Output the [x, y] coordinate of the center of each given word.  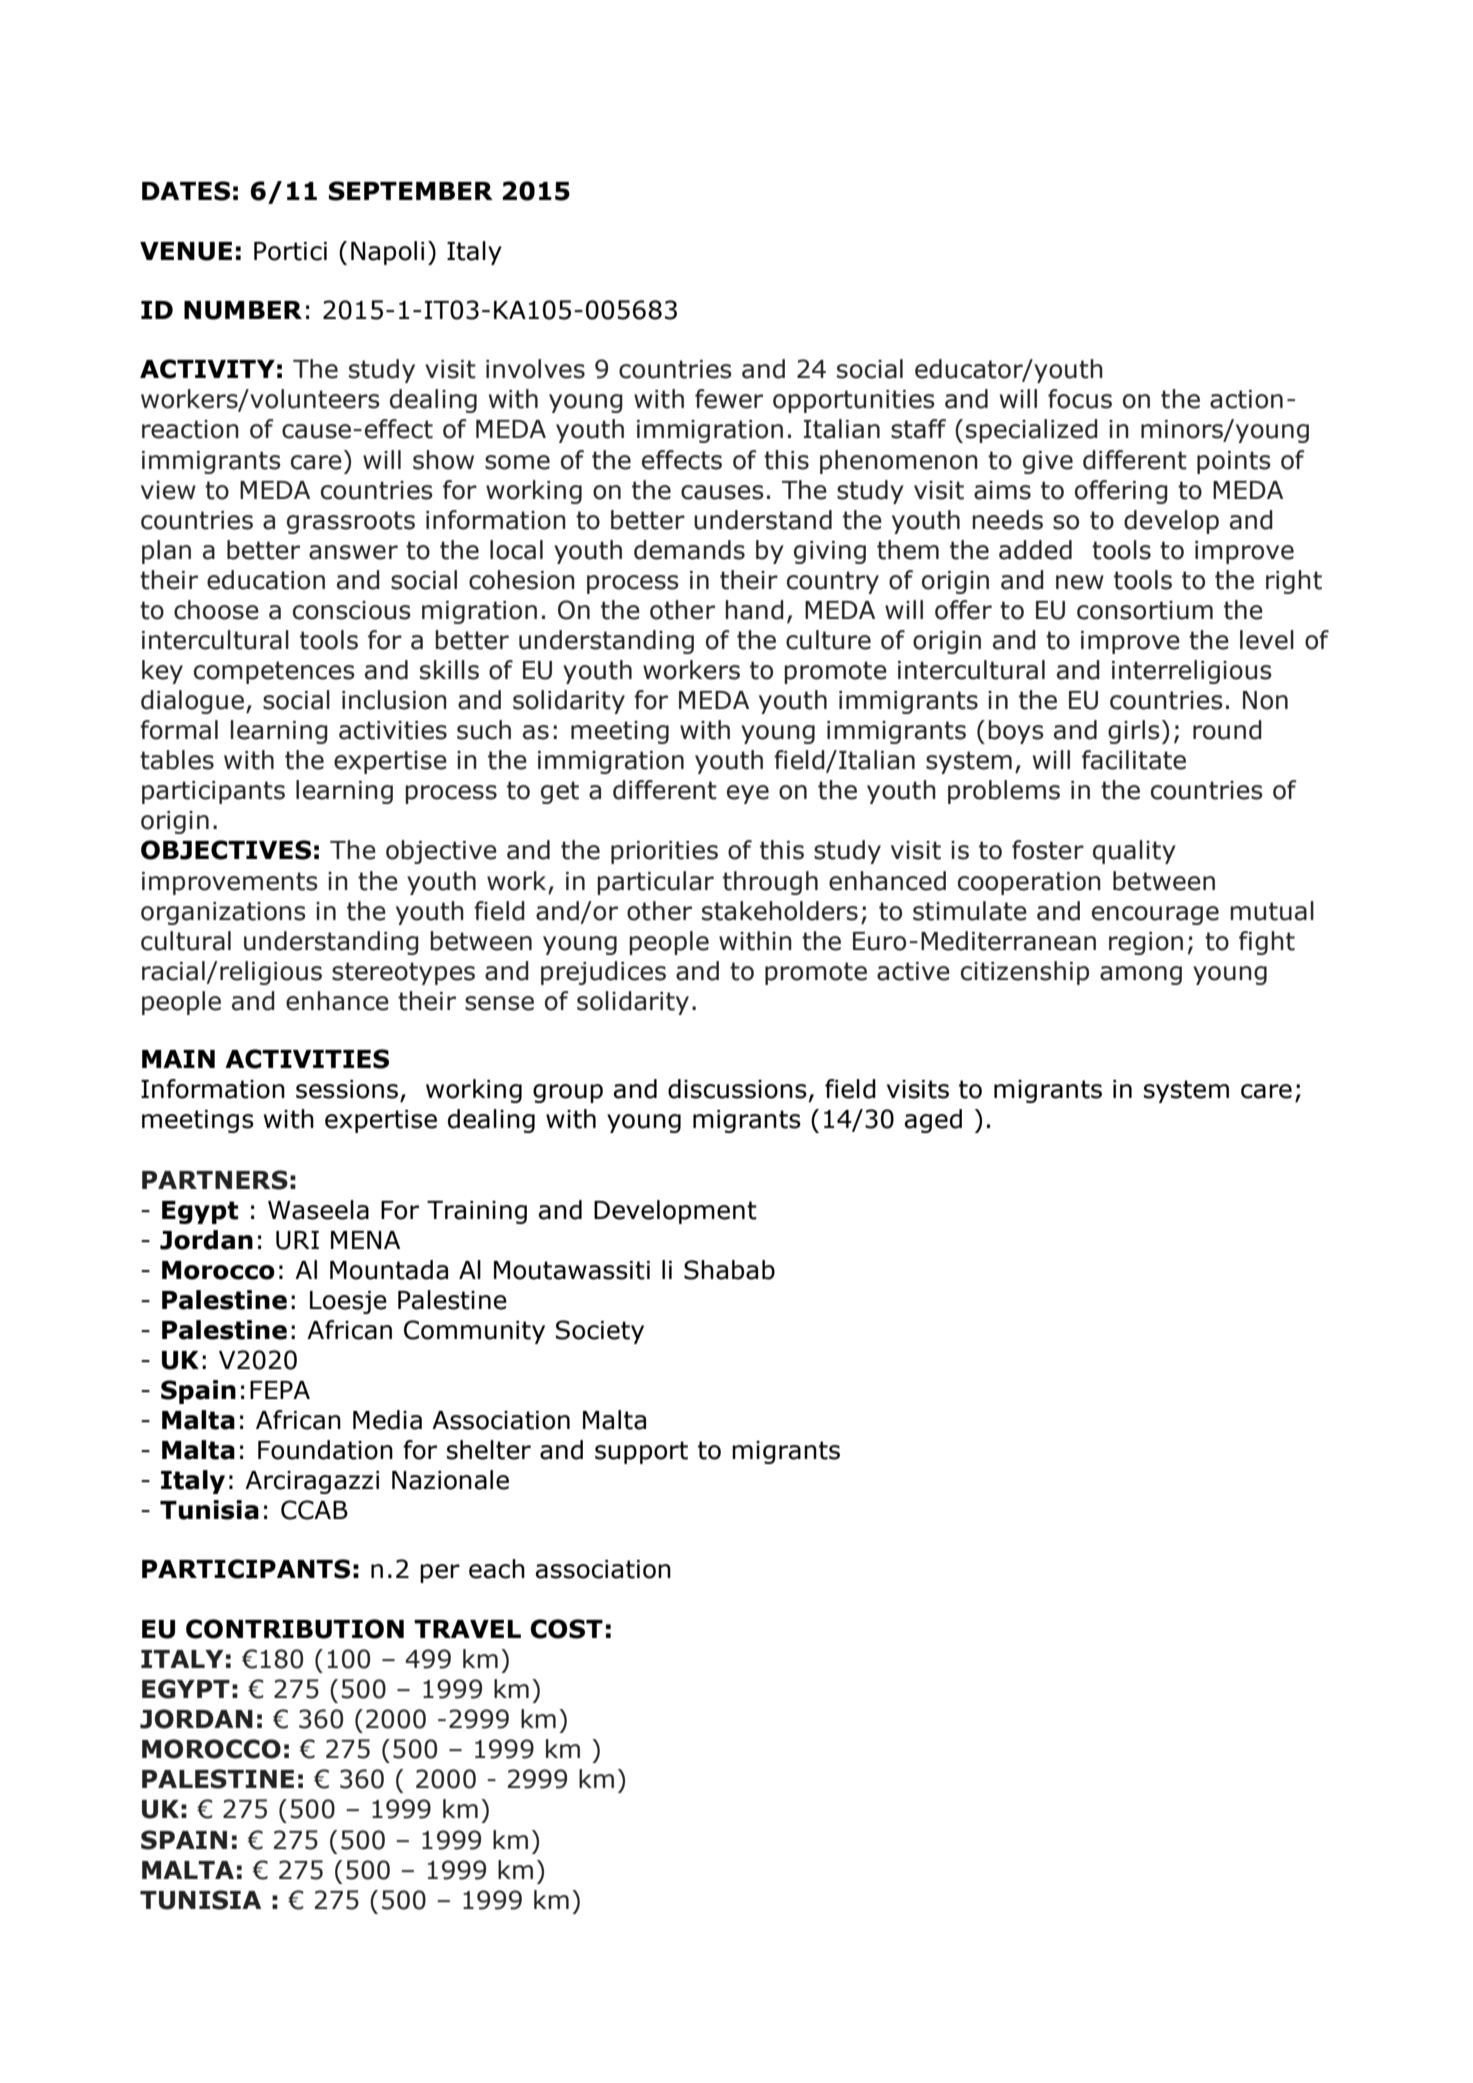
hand [754, 610]
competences [274, 672]
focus [1080, 399]
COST [566, 1629]
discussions [737, 1089]
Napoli [387, 253]
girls [1134, 732]
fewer [729, 399]
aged [933, 1121]
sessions [347, 1089]
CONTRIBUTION [295, 1629]
